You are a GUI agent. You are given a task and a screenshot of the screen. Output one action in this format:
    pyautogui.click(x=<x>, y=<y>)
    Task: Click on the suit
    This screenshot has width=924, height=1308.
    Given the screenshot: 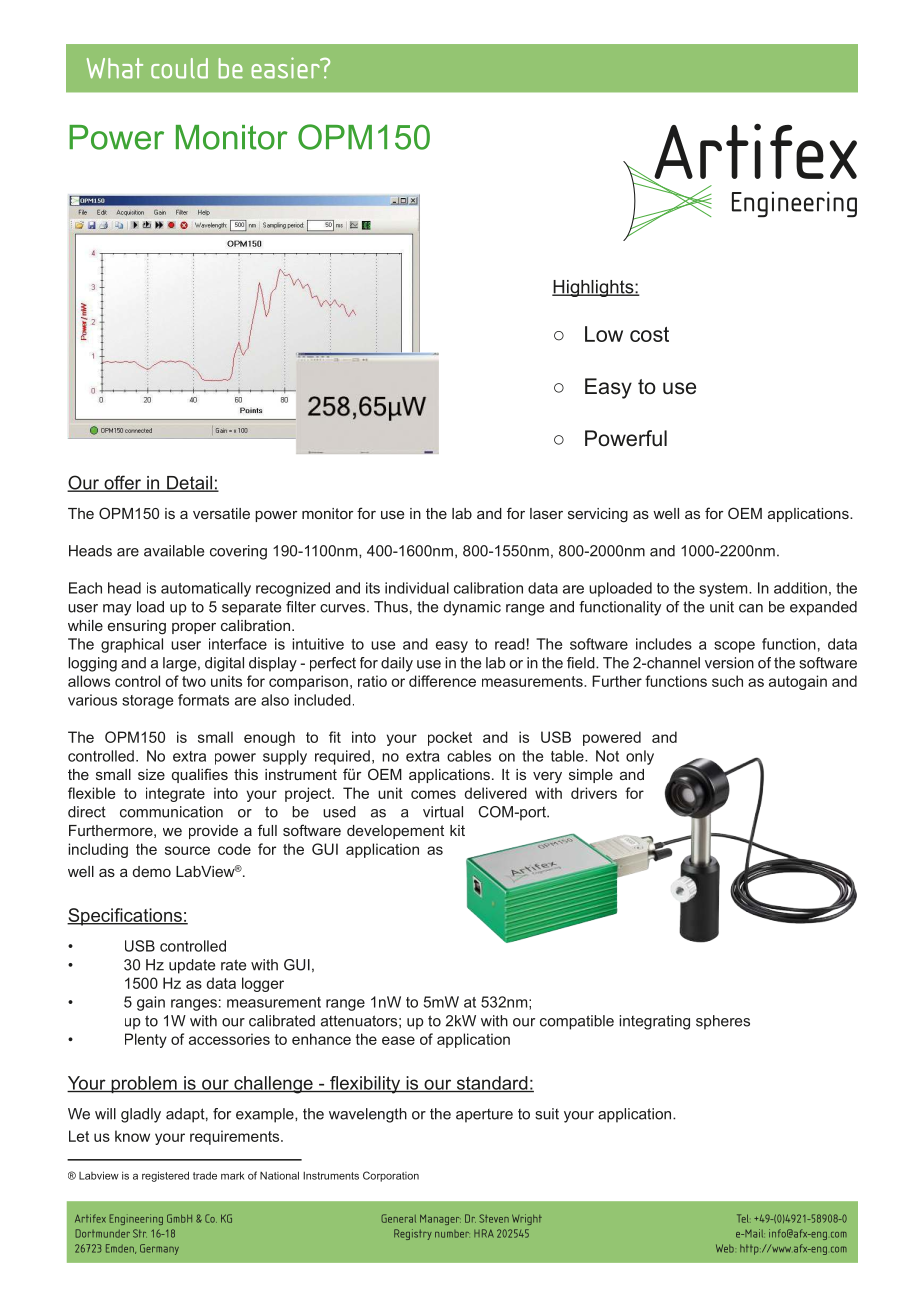 What is the action you would take?
    pyautogui.click(x=547, y=1114)
